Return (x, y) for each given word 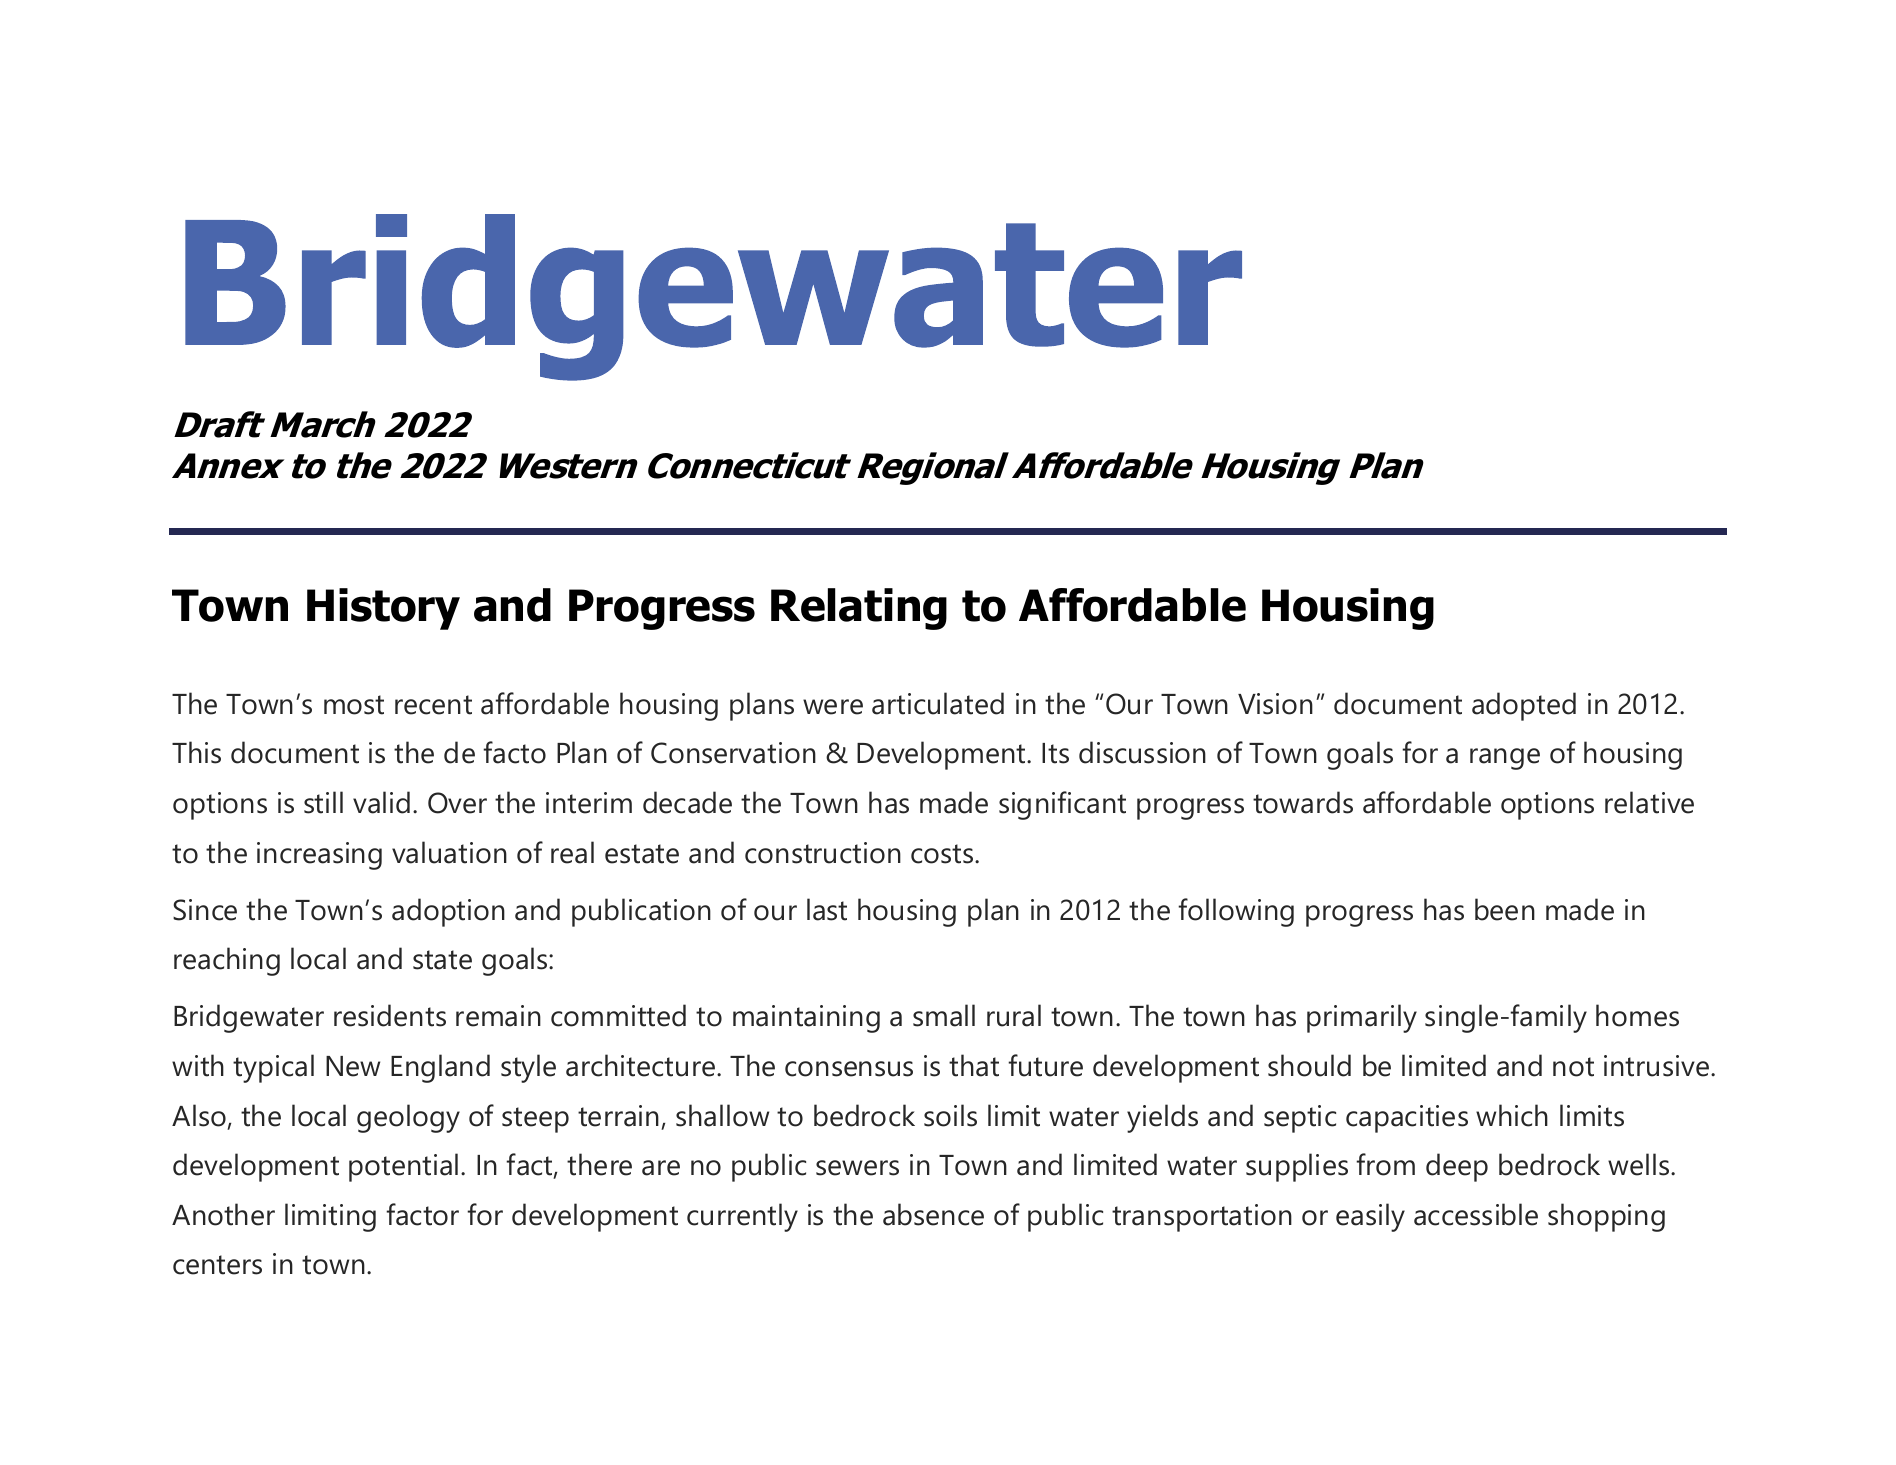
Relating (859, 609)
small (944, 1015)
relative (1649, 802)
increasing (319, 856)
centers (217, 1265)
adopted (1524, 706)
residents (390, 1015)
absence (933, 1214)
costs (943, 854)
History (383, 609)
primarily (1362, 1018)
